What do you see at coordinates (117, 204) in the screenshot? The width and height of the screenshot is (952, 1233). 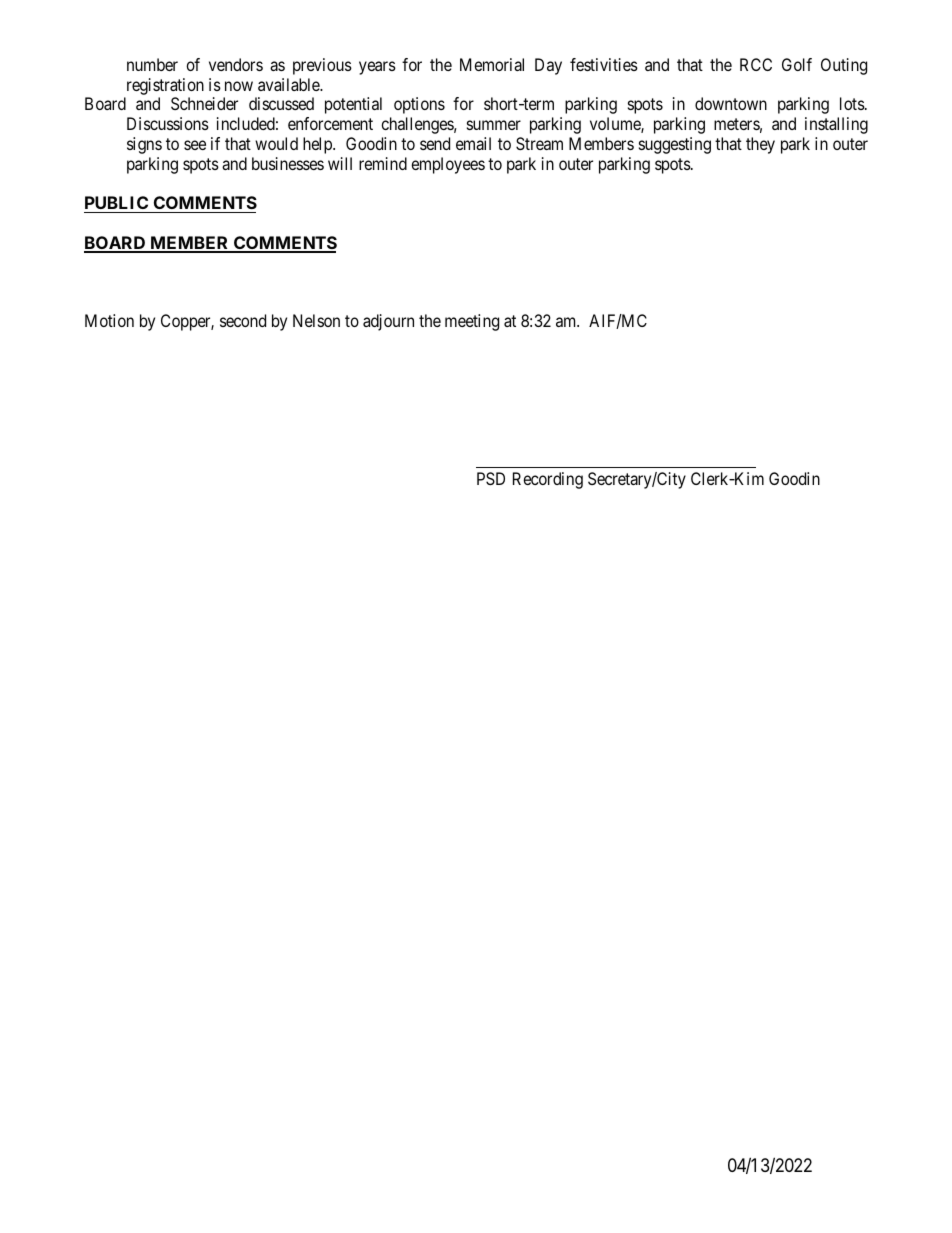 I see `PUBLIC` at bounding box center [117, 204].
